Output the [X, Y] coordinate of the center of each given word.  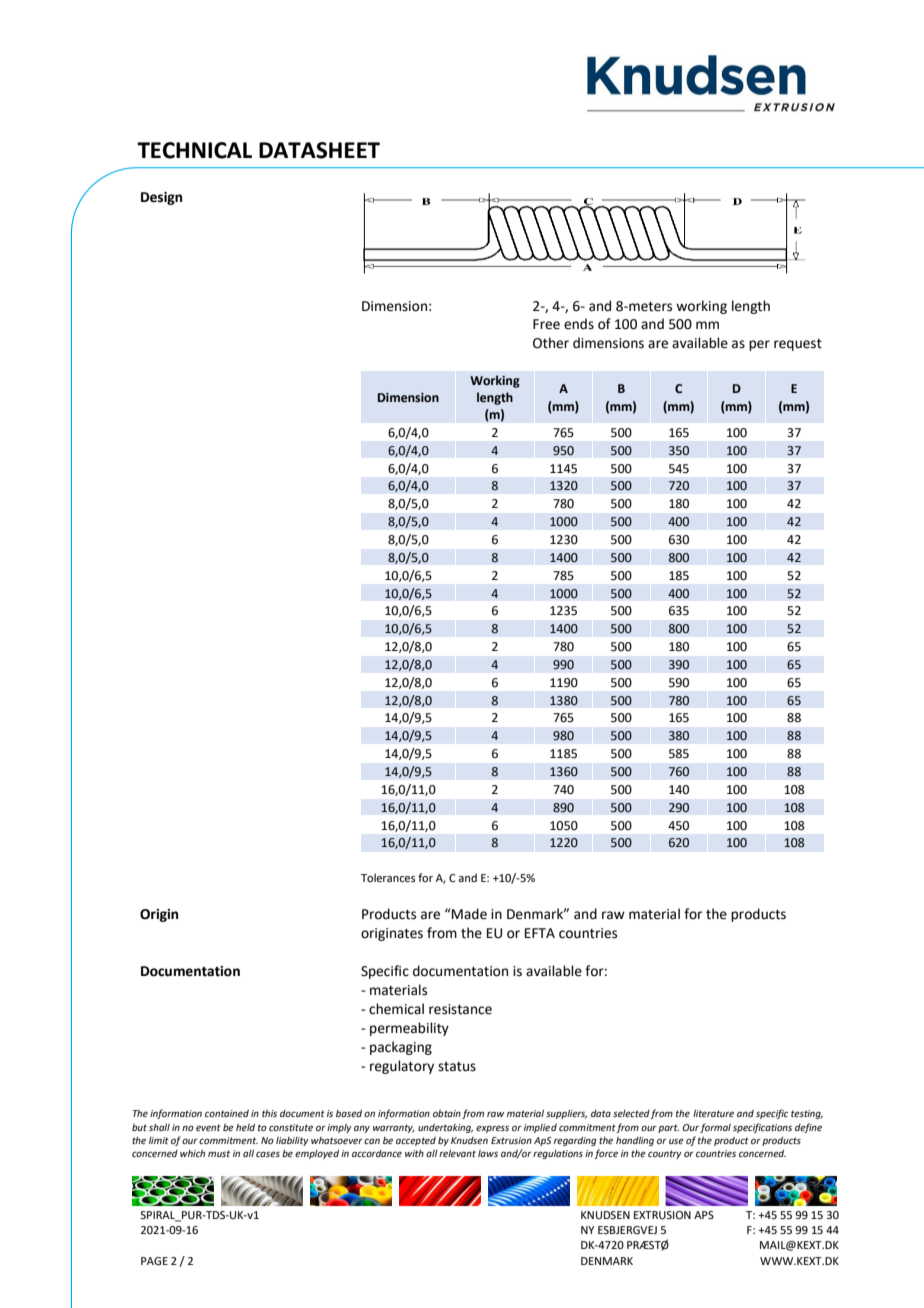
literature [713, 1113]
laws [488, 1153]
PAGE [154, 1261]
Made [468, 914]
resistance [460, 1009]
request [798, 345]
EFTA [540, 933]
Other [551, 343]
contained [227, 1113]
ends [579, 324]
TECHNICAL [194, 150]
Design [161, 198]
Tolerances [388, 877]
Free [546, 324]
